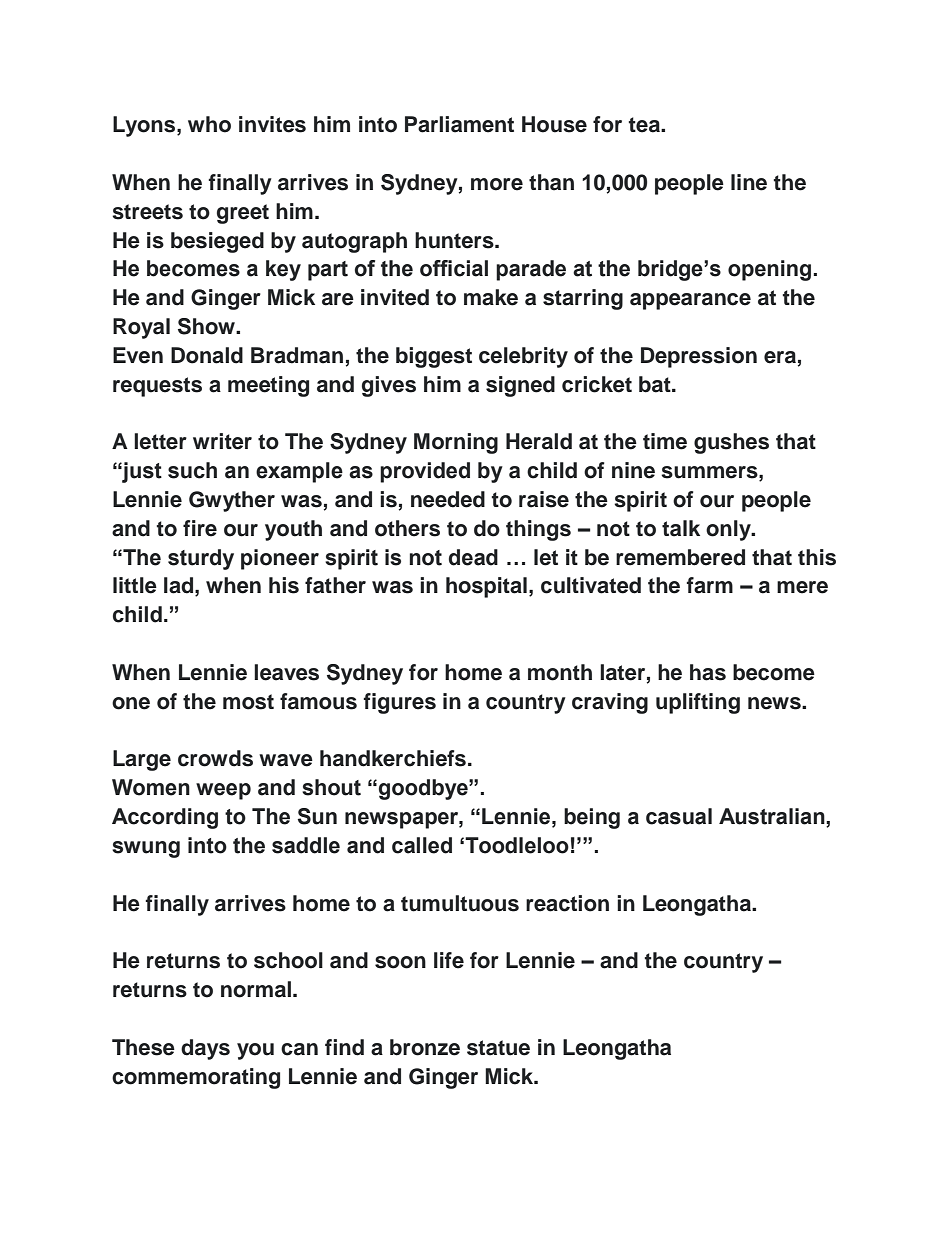 The height and width of the screenshot is (1233, 952). I want to click on called, so click(422, 845).
